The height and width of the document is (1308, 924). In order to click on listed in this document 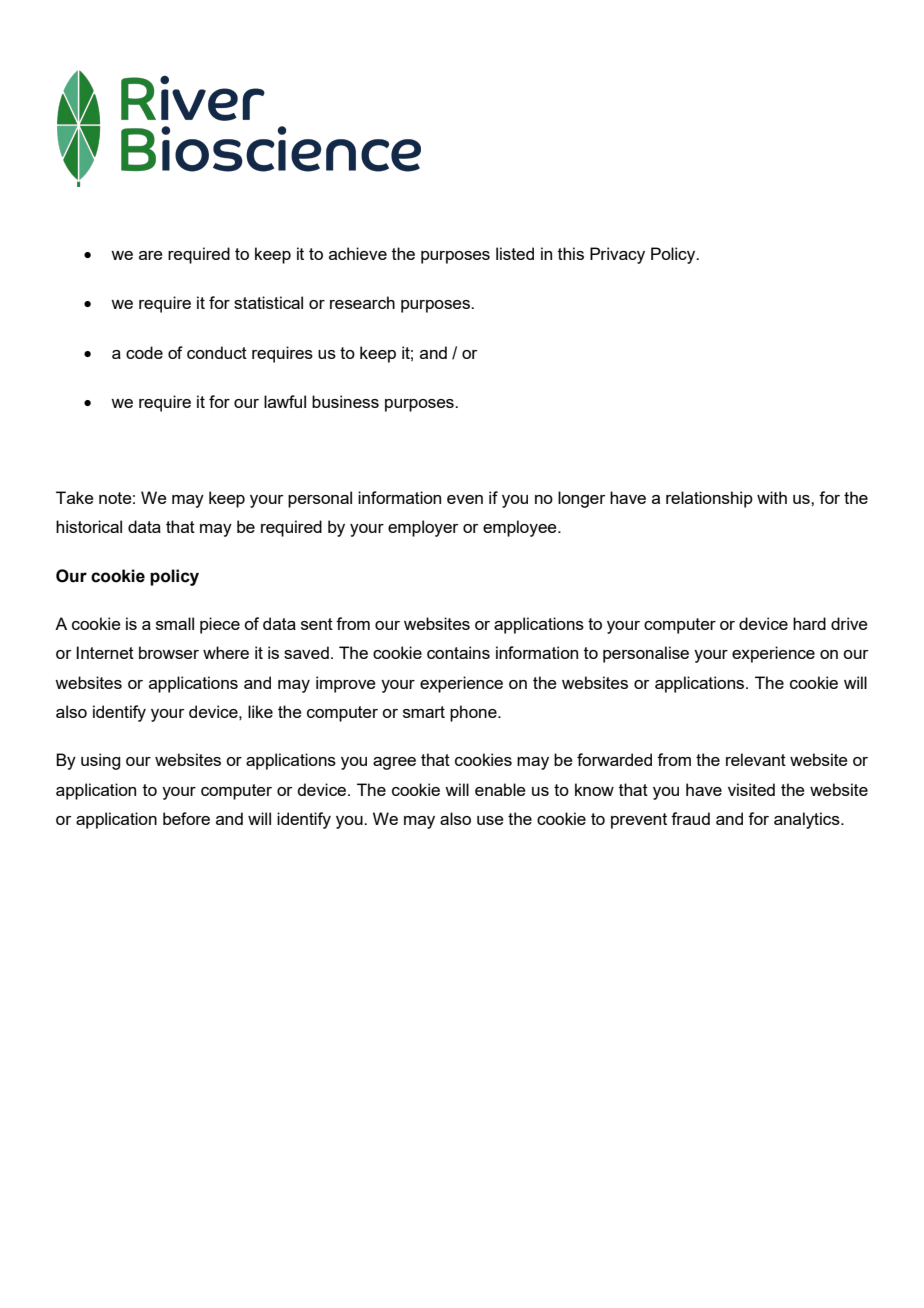, I will do `click(515, 253)`.
